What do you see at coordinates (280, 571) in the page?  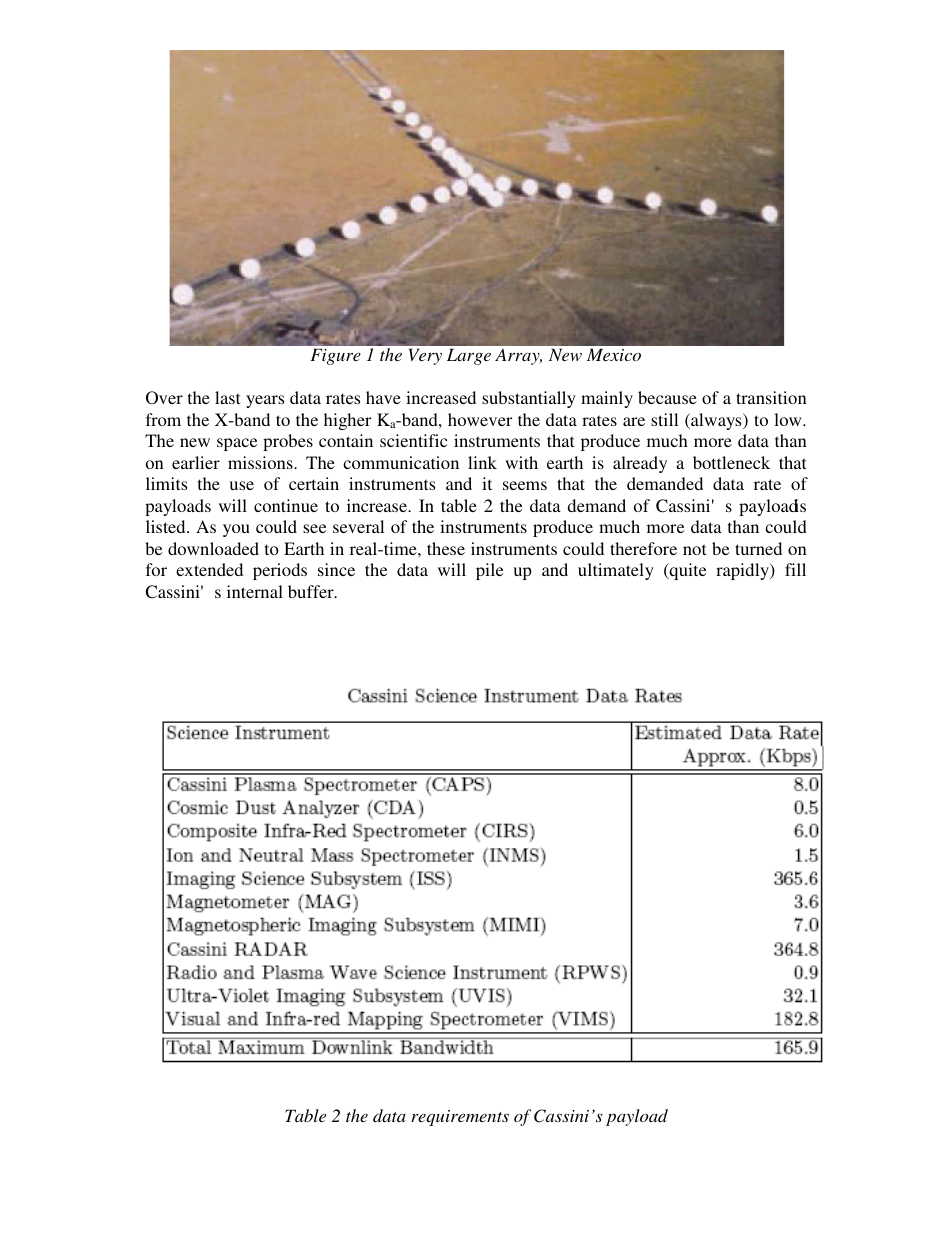 I see `periods` at bounding box center [280, 571].
